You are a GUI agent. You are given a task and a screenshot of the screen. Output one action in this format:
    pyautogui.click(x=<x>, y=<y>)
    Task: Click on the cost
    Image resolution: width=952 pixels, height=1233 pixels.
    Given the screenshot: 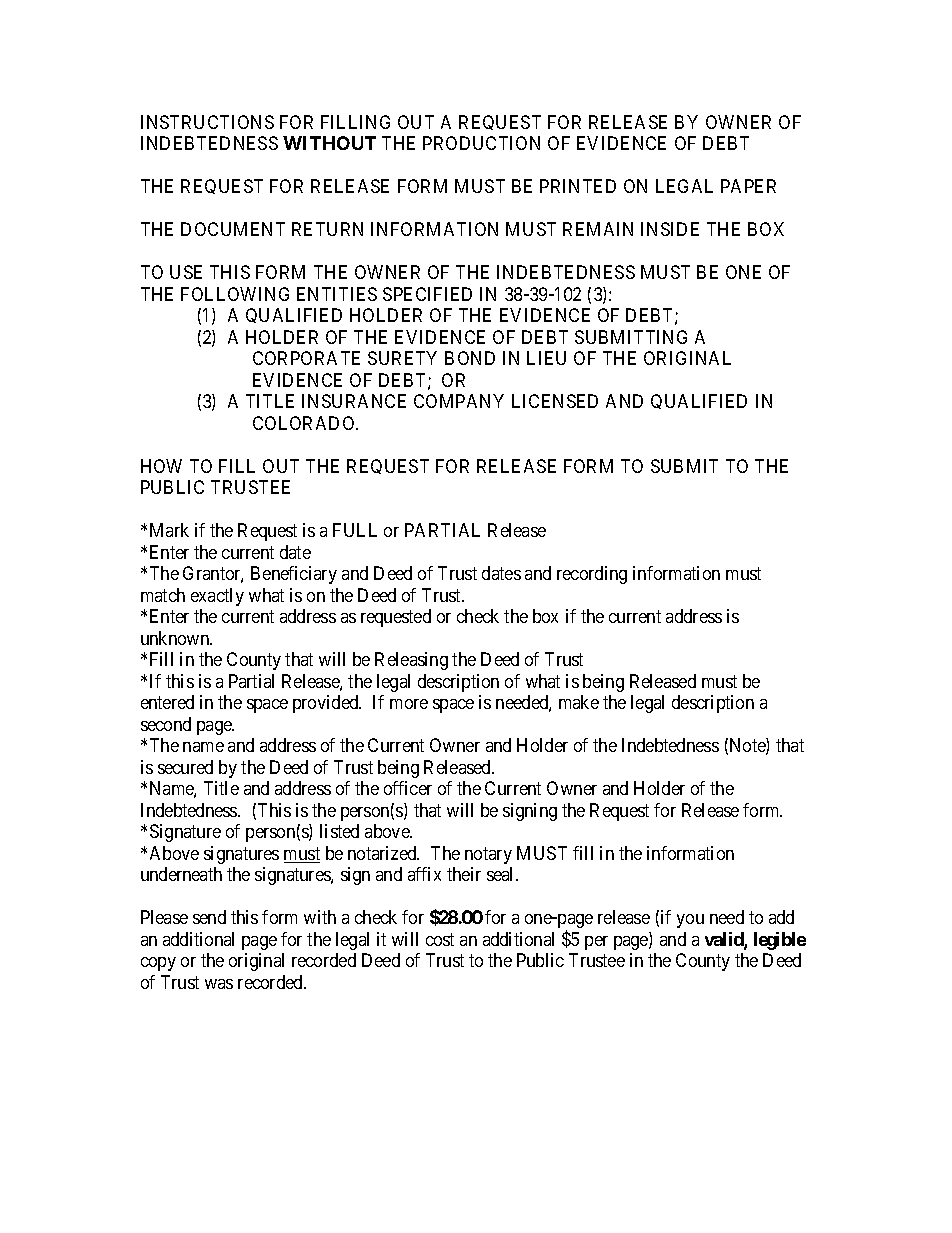 What is the action you would take?
    pyautogui.click(x=440, y=939)
